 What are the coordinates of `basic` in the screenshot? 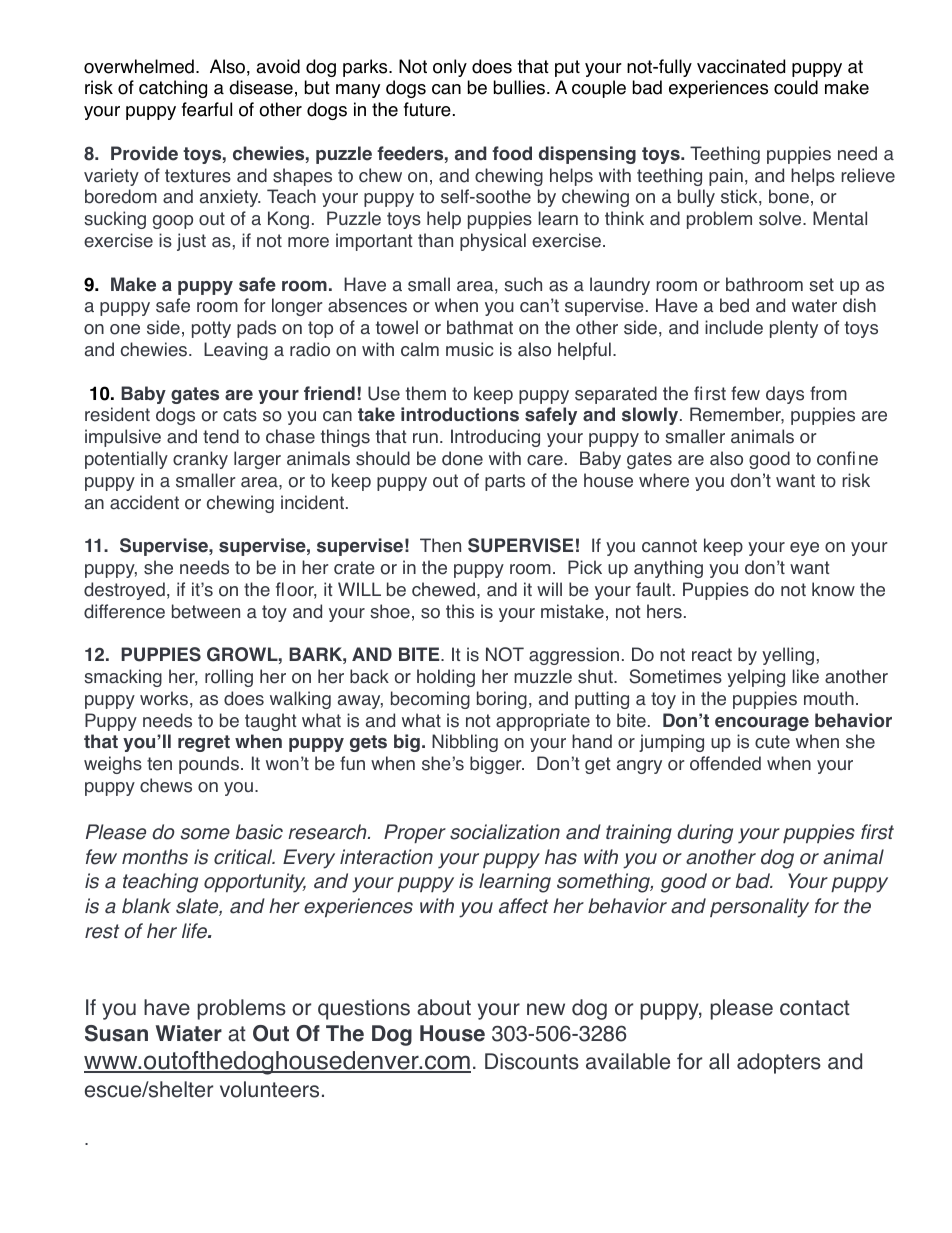 It's located at (259, 832).
